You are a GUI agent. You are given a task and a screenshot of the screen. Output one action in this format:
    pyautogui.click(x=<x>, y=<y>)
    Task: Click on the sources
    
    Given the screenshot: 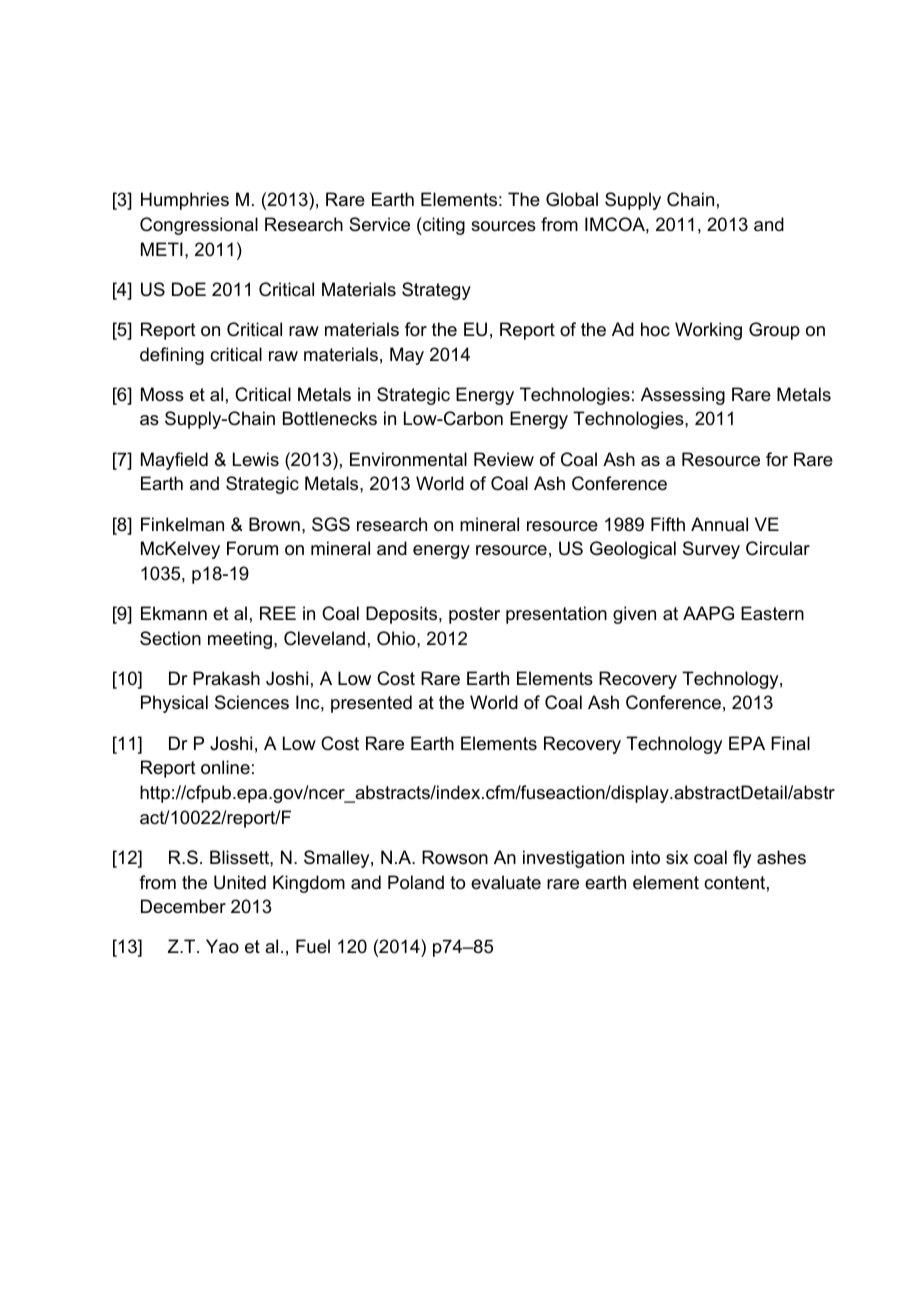 What is the action you would take?
    pyautogui.click(x=503, y=226)
